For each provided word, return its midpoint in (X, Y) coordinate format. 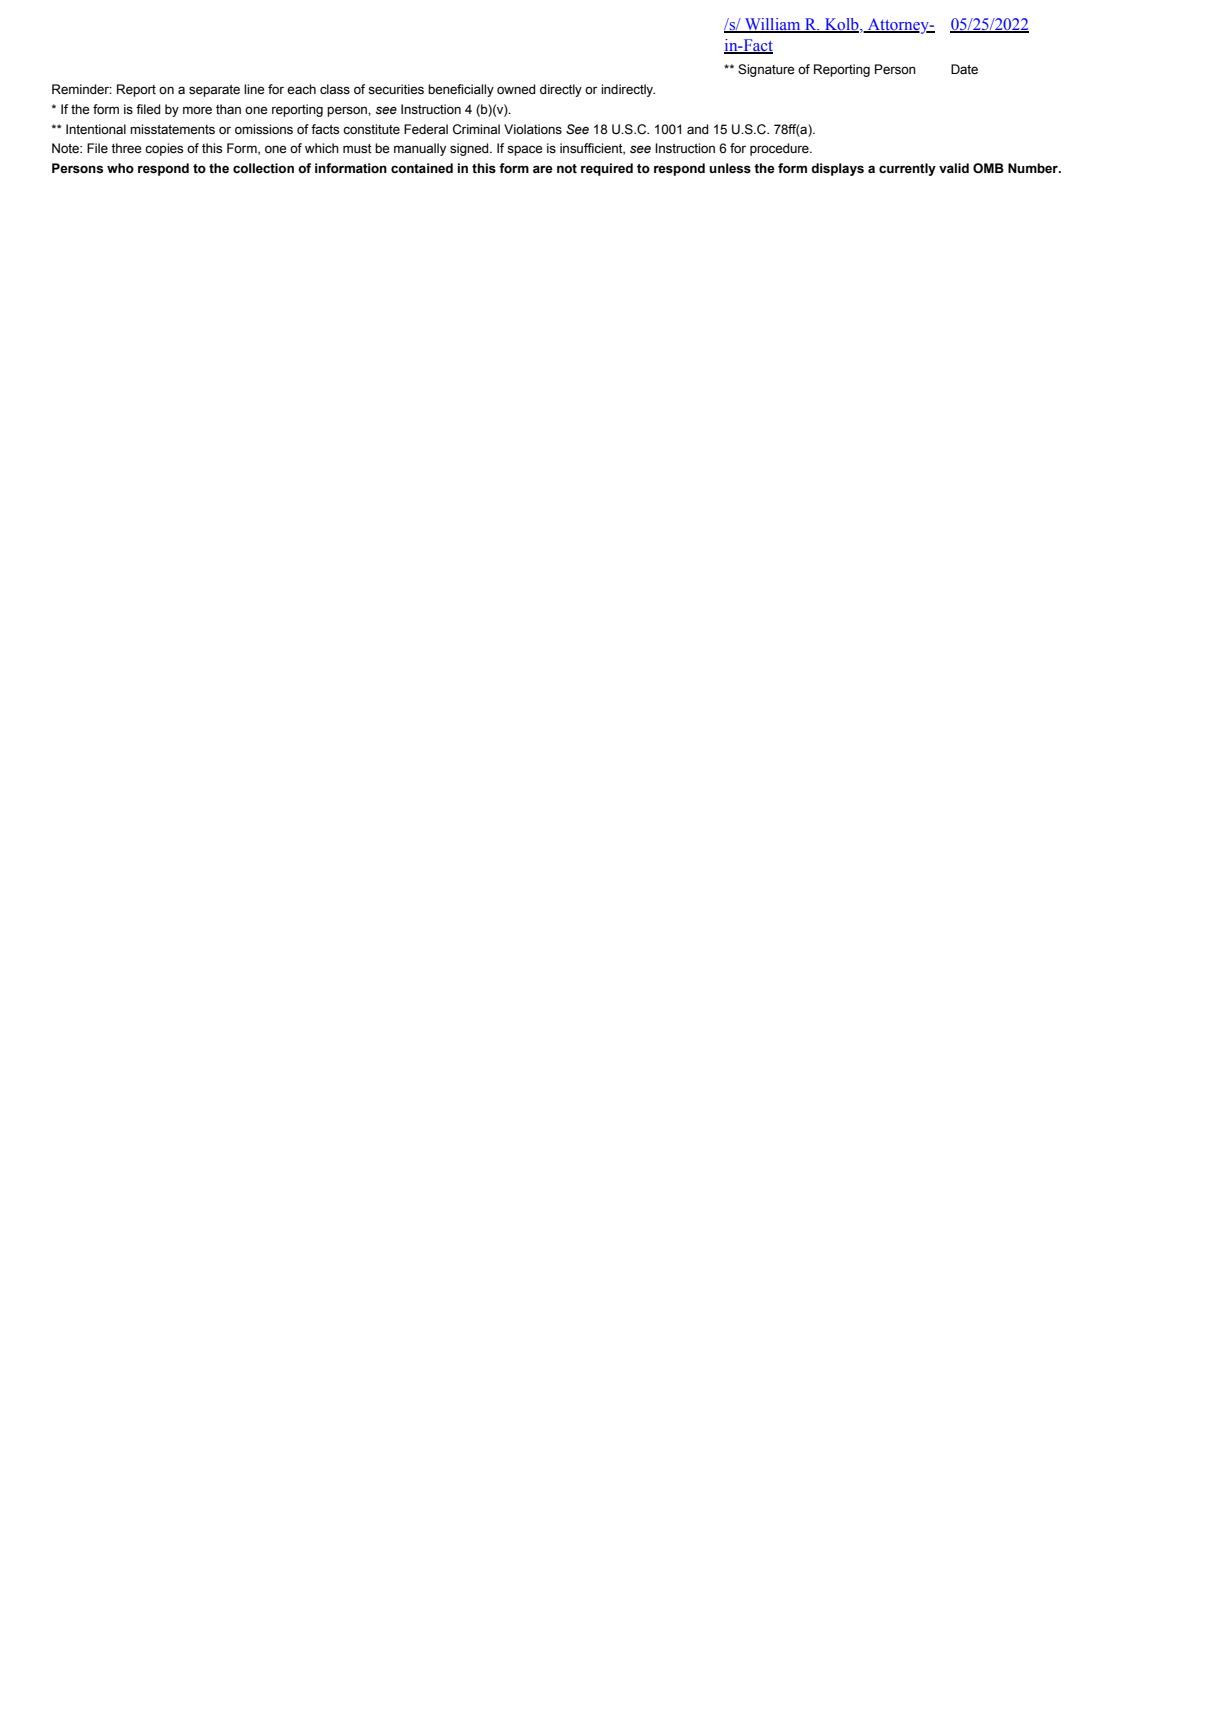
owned (516, 89)
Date (964, 69)
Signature (766, 70)
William (773, 25)
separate (214, 91)
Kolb (842, 25)
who (120, 168)
